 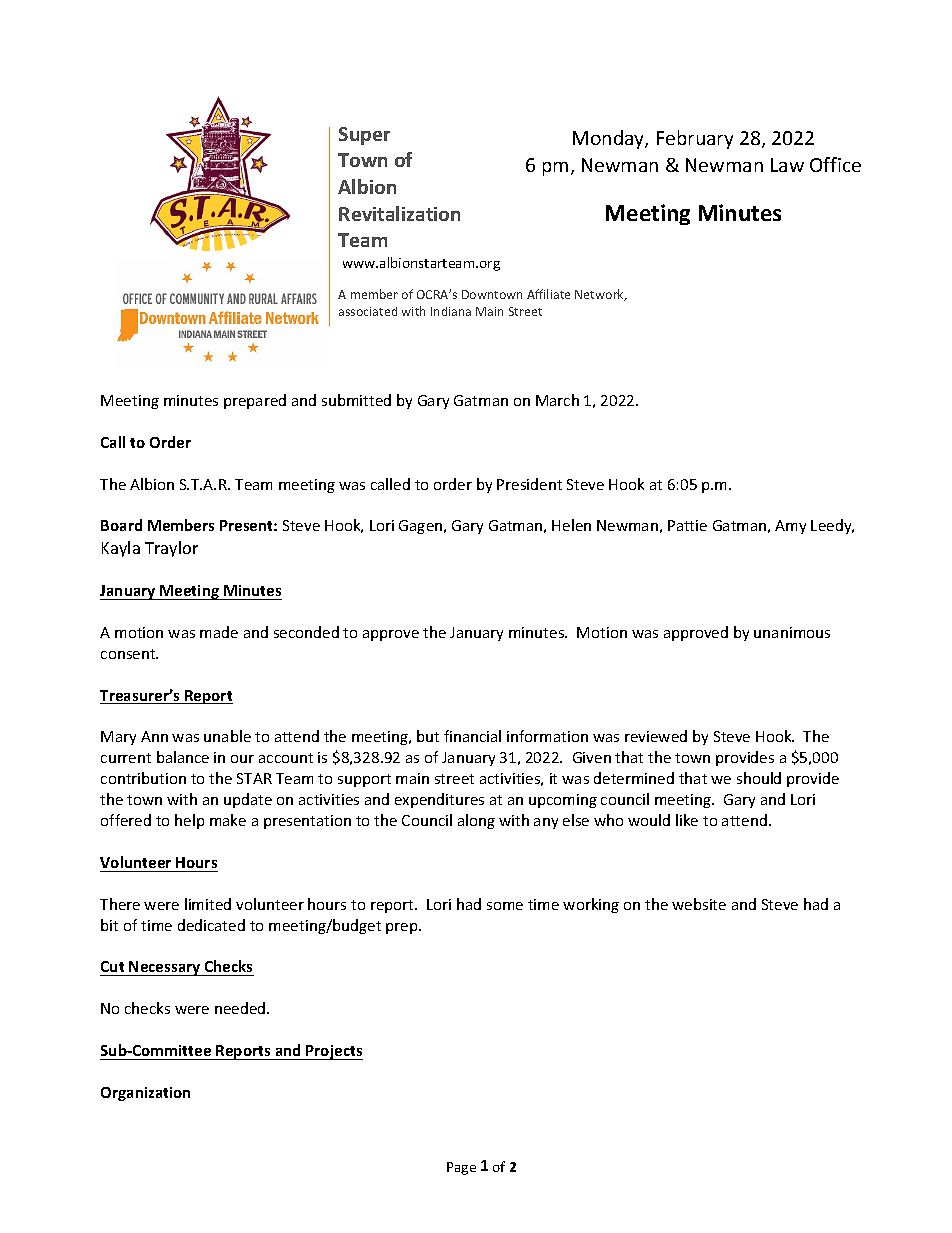 I want to click on Law, so click(x=787, y=165).
